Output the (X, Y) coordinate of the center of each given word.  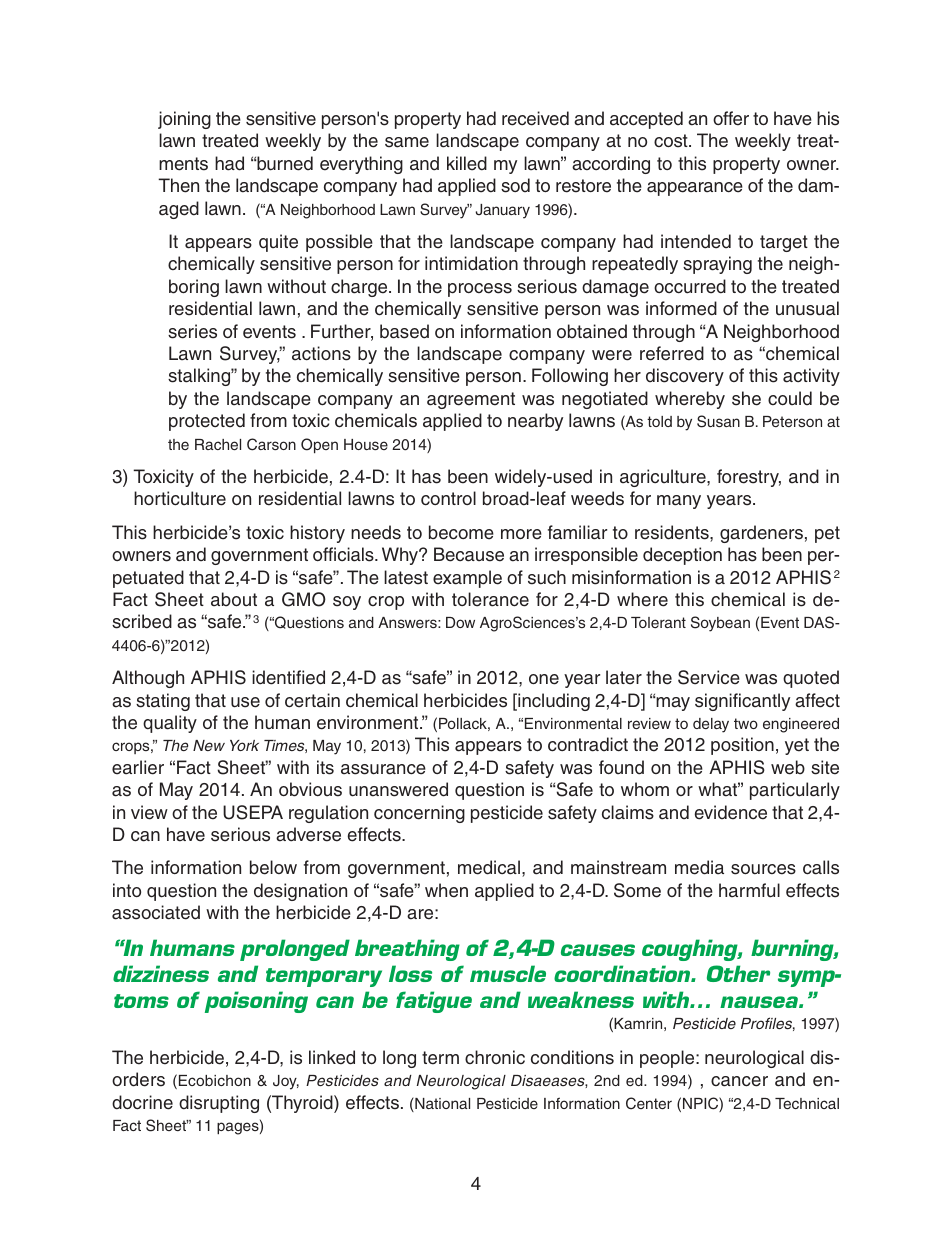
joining (184, 120)
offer (731, 118)
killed (467, 163)
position (742, 746)
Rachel (218, 444)
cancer (739, 1081)
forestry (749, 478)
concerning (419, 814)
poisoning (256, 1002)
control (448, 498)
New (209, 745)
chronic (495, 1057)
